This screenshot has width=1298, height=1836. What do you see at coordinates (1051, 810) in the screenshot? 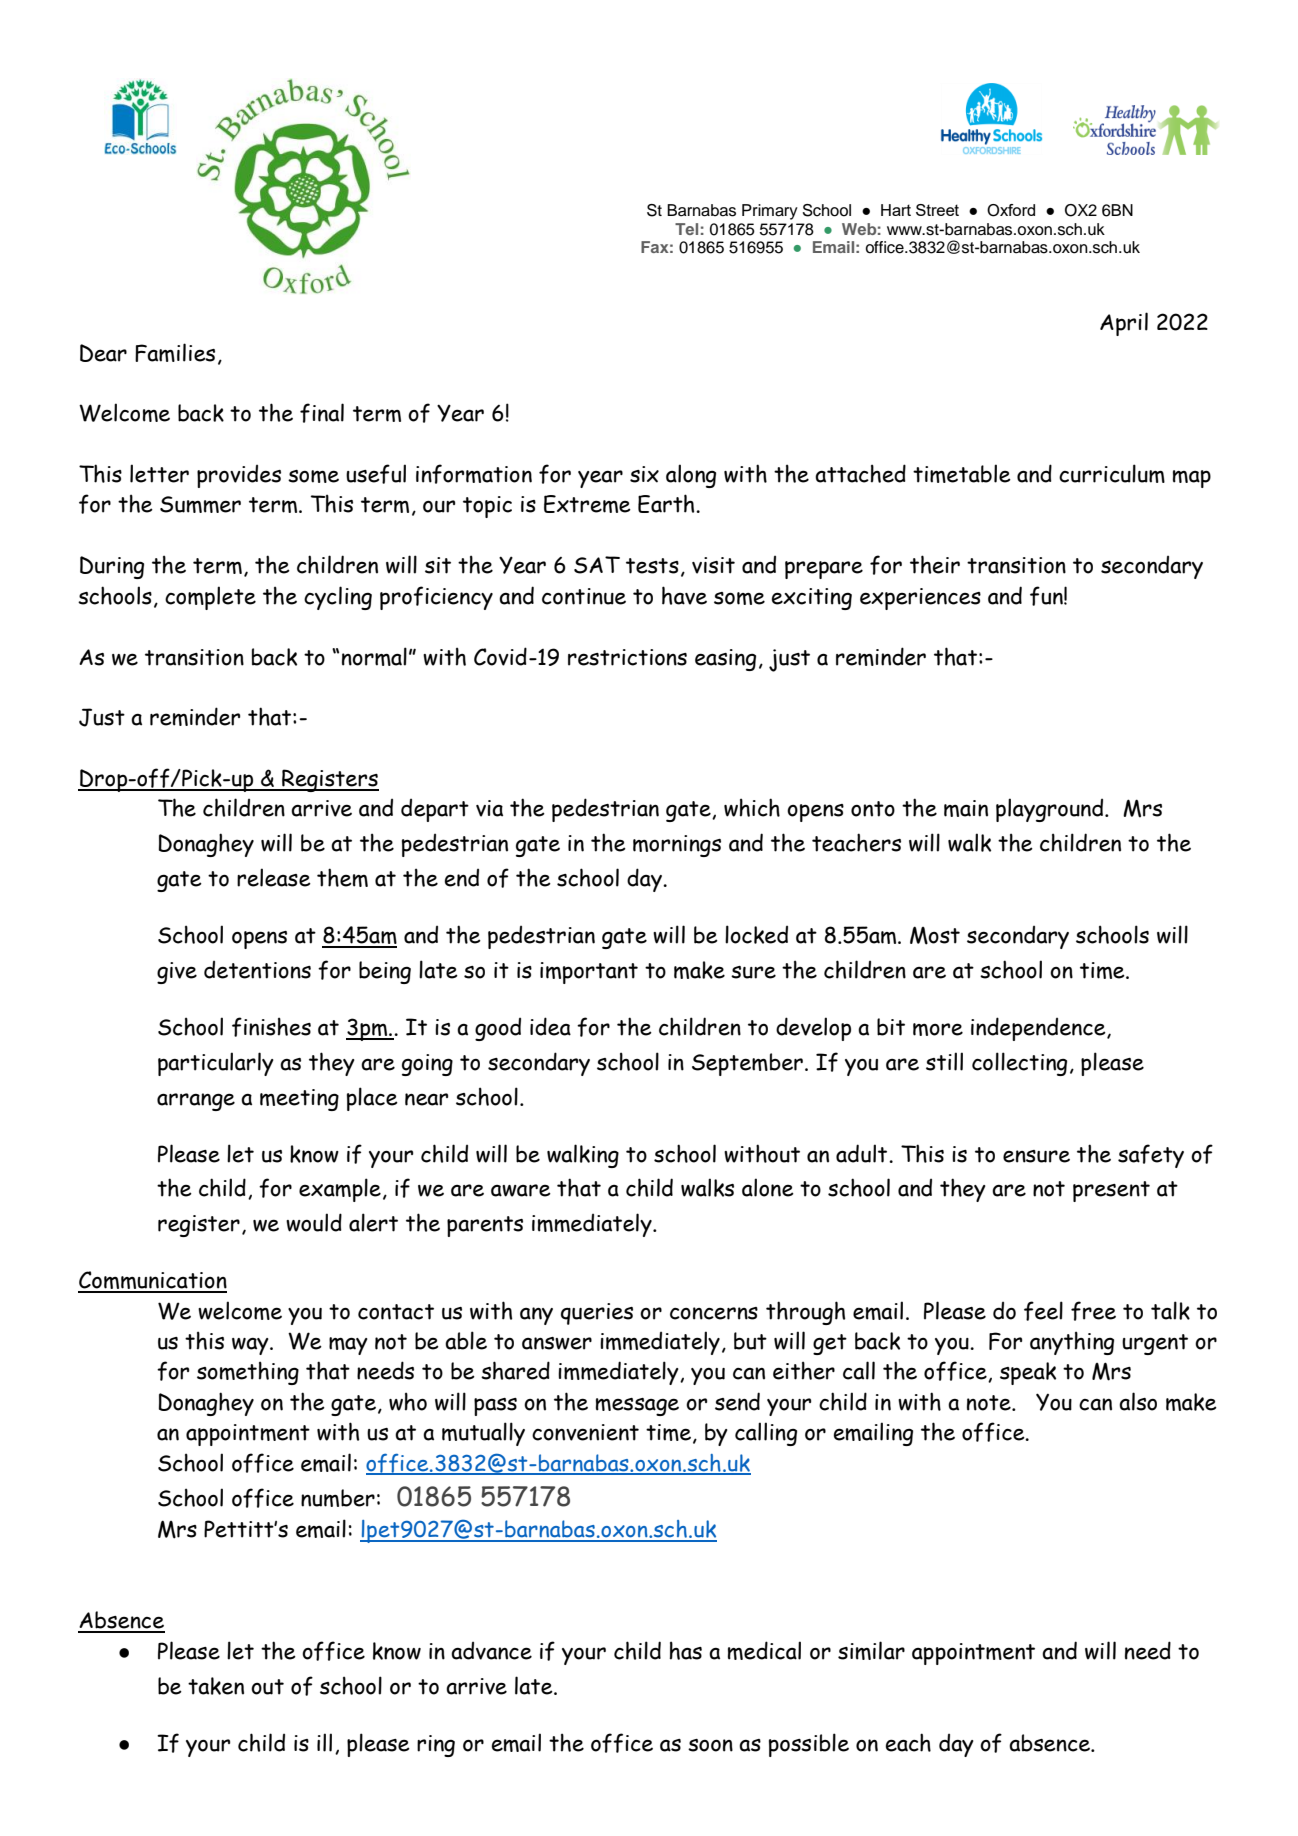
I see `playground` at bounding box center [1051, 810].
